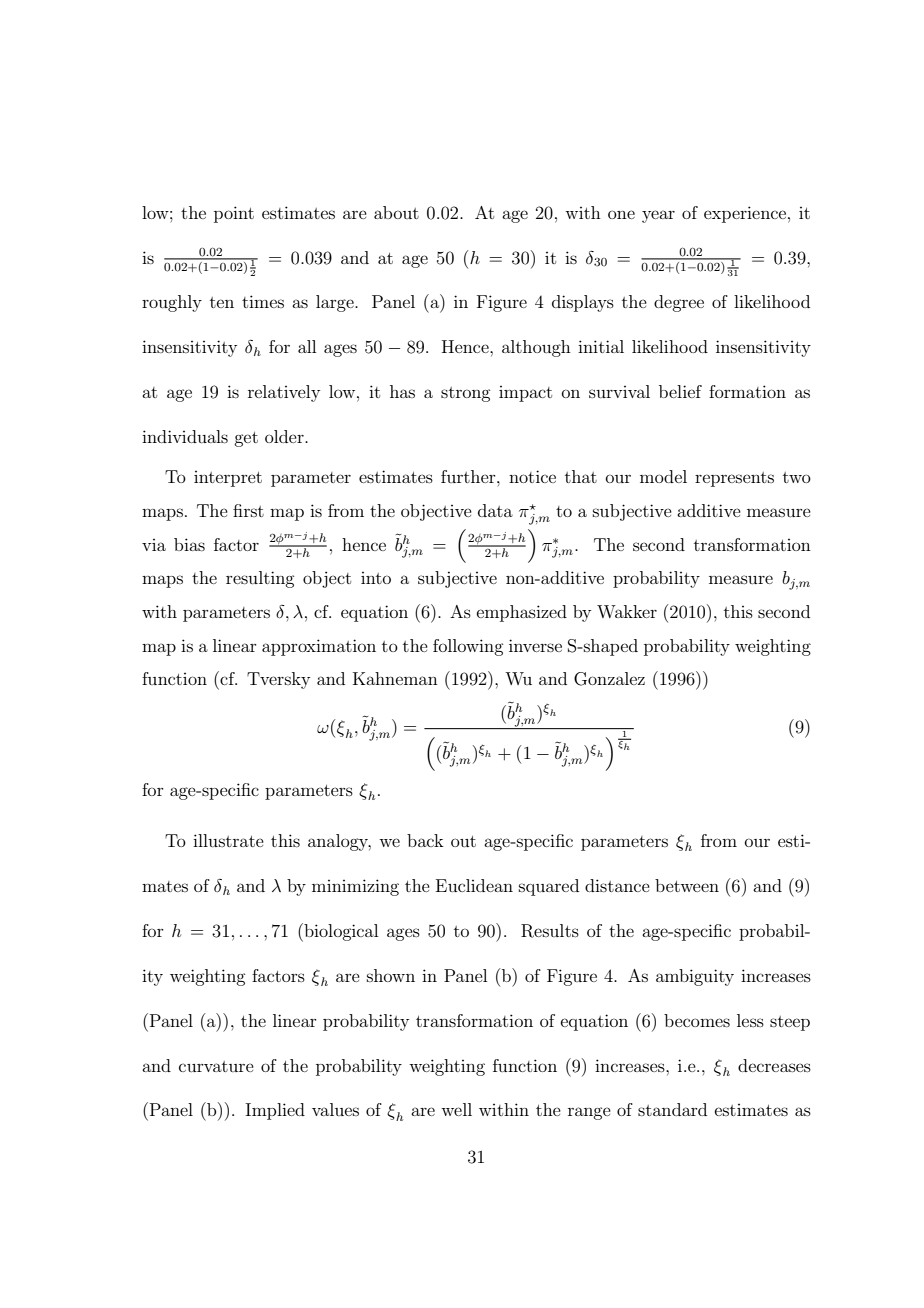 The height and width of the image is (1308, 924). Describe the element at coordinates (474, 885) in the image. I see `Euclidean` at that location.
